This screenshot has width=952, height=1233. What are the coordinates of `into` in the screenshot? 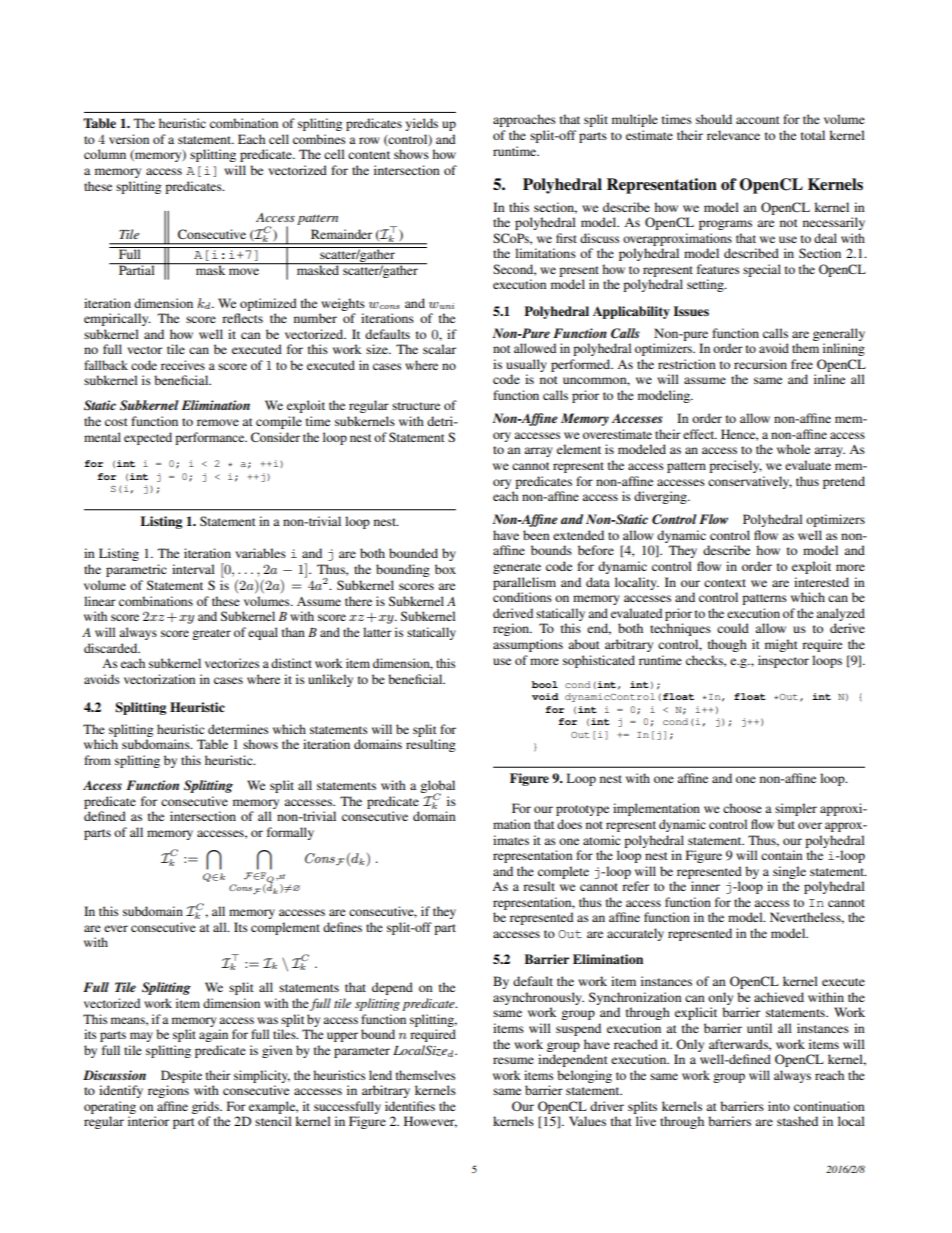 It's located at (779, 1106).
